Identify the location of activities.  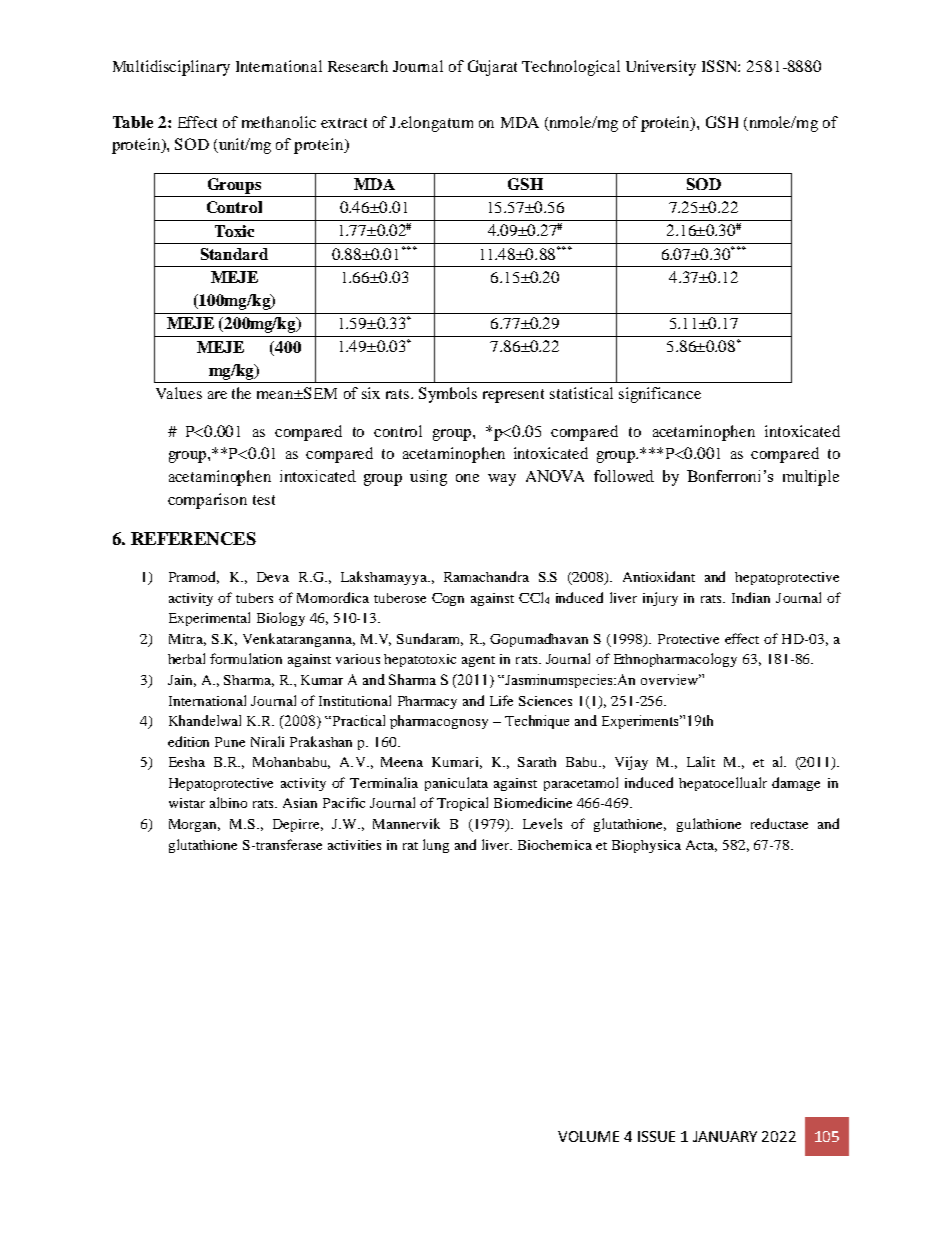
(354, 845).
